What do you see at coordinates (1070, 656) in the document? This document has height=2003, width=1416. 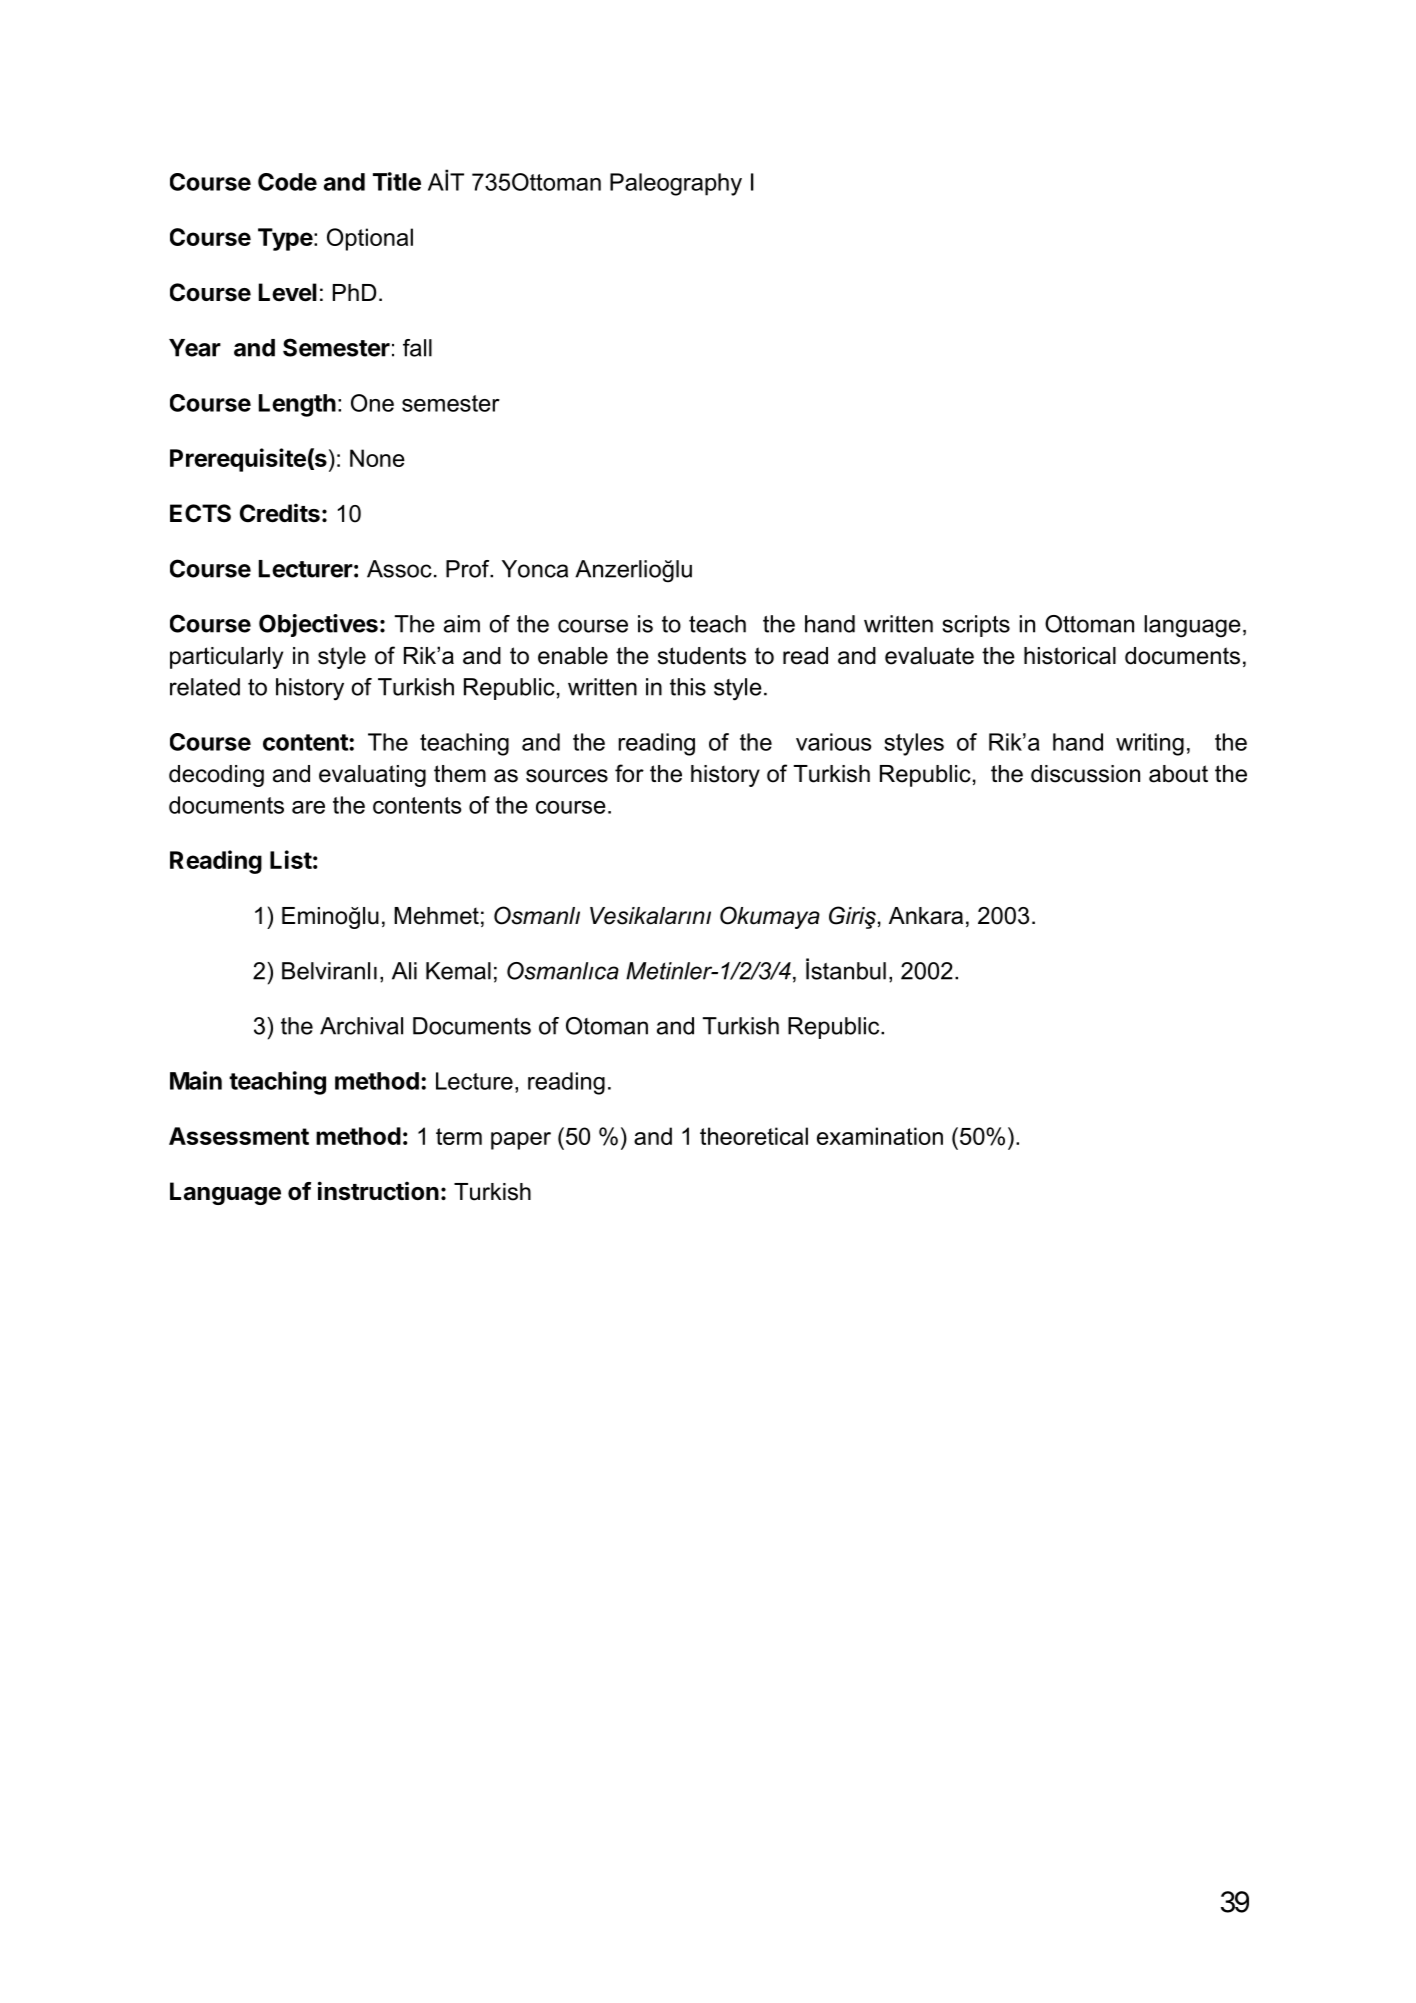 I see `historical` at bounding box center [1070, 656].
